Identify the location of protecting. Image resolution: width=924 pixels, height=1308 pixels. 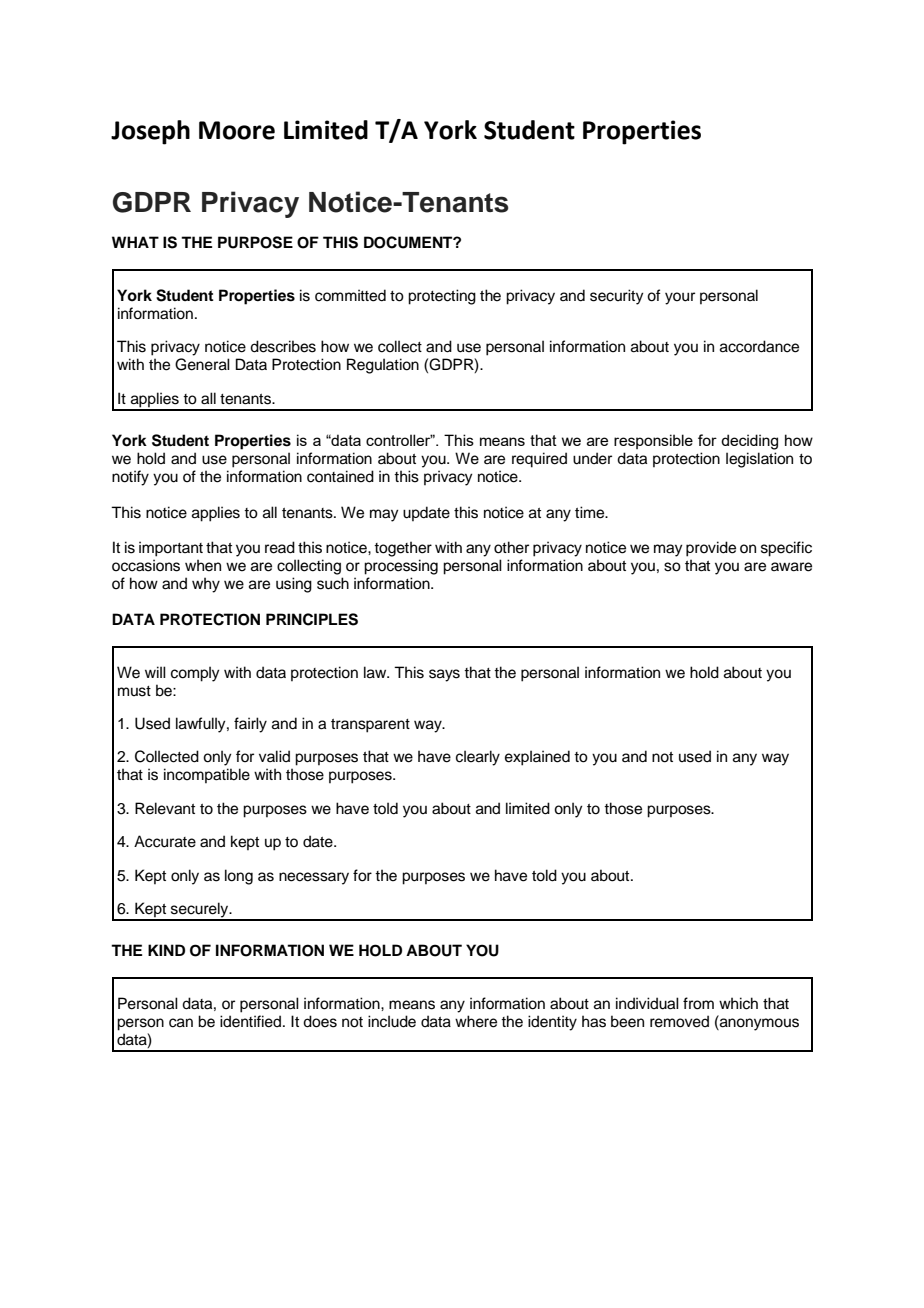
(442, 297).
